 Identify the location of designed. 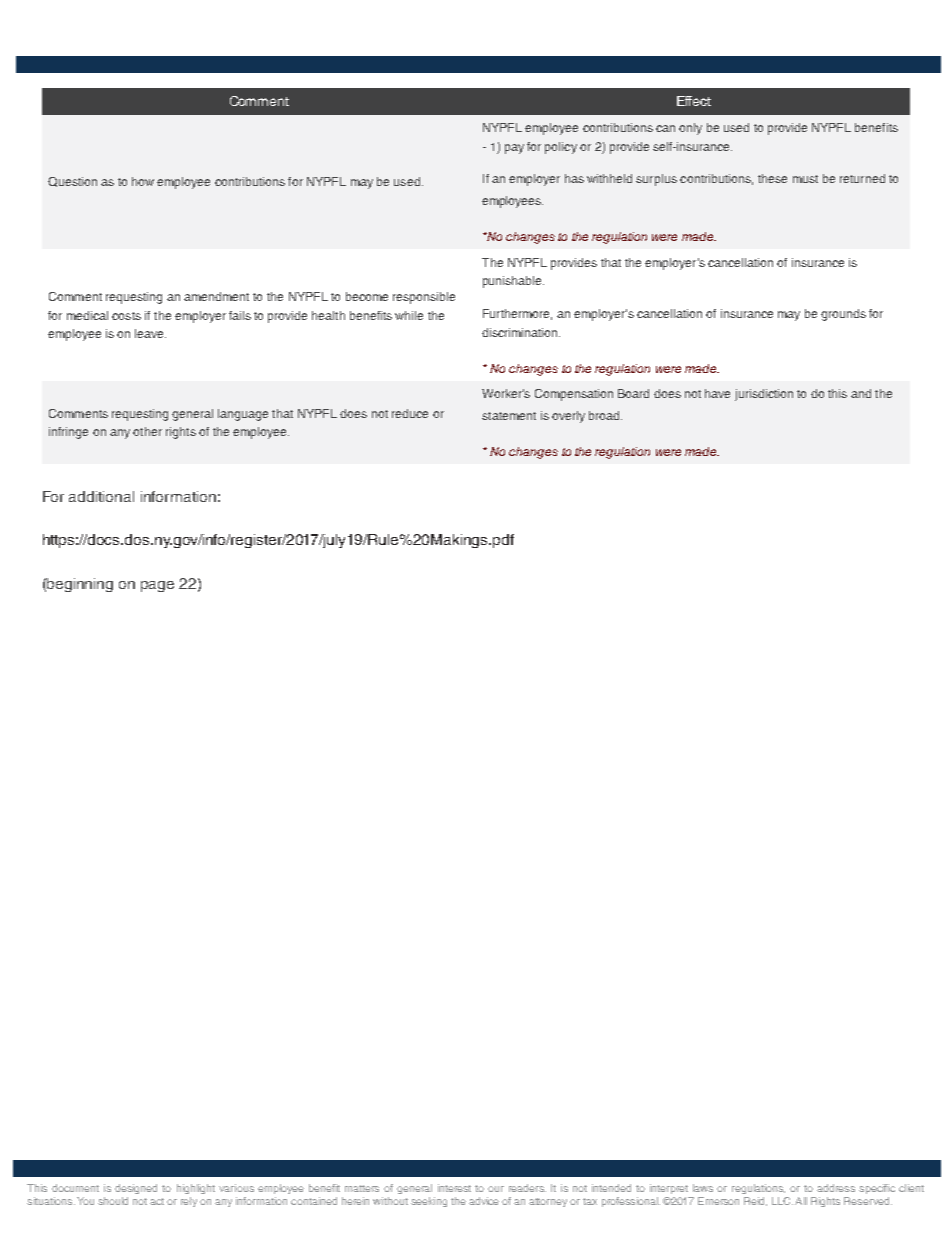
(136, 1189).
